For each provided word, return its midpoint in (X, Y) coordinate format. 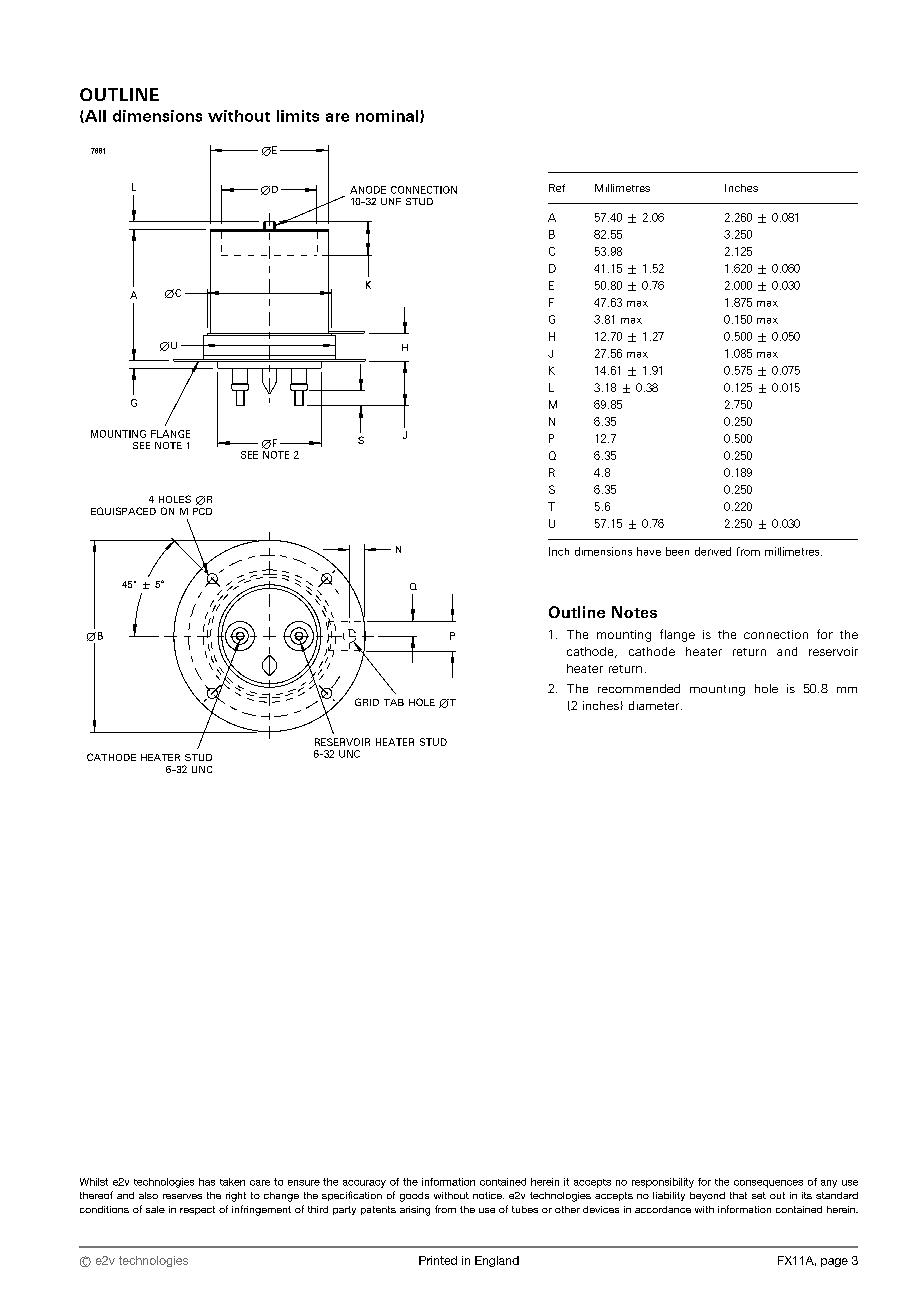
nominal (388, 116)
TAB (394, 702)
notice (488, 1195)
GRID (367, 702)
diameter (654, 705)
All (94, 116)
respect (197, 1210)
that (738, 1195)
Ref (557, 188)
